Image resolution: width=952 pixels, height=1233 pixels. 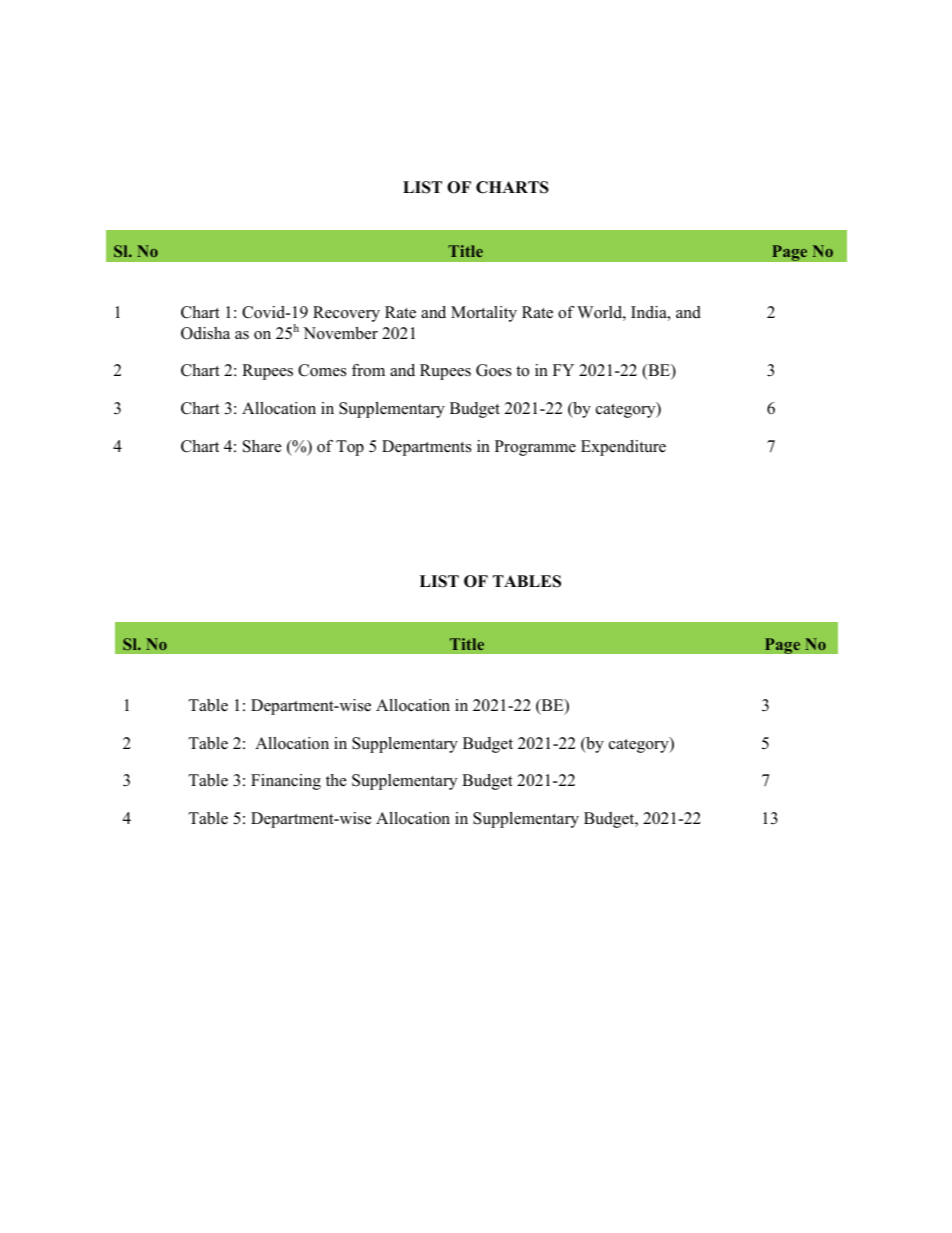 I want to click on Mortality, so click(x=484, y=314).
